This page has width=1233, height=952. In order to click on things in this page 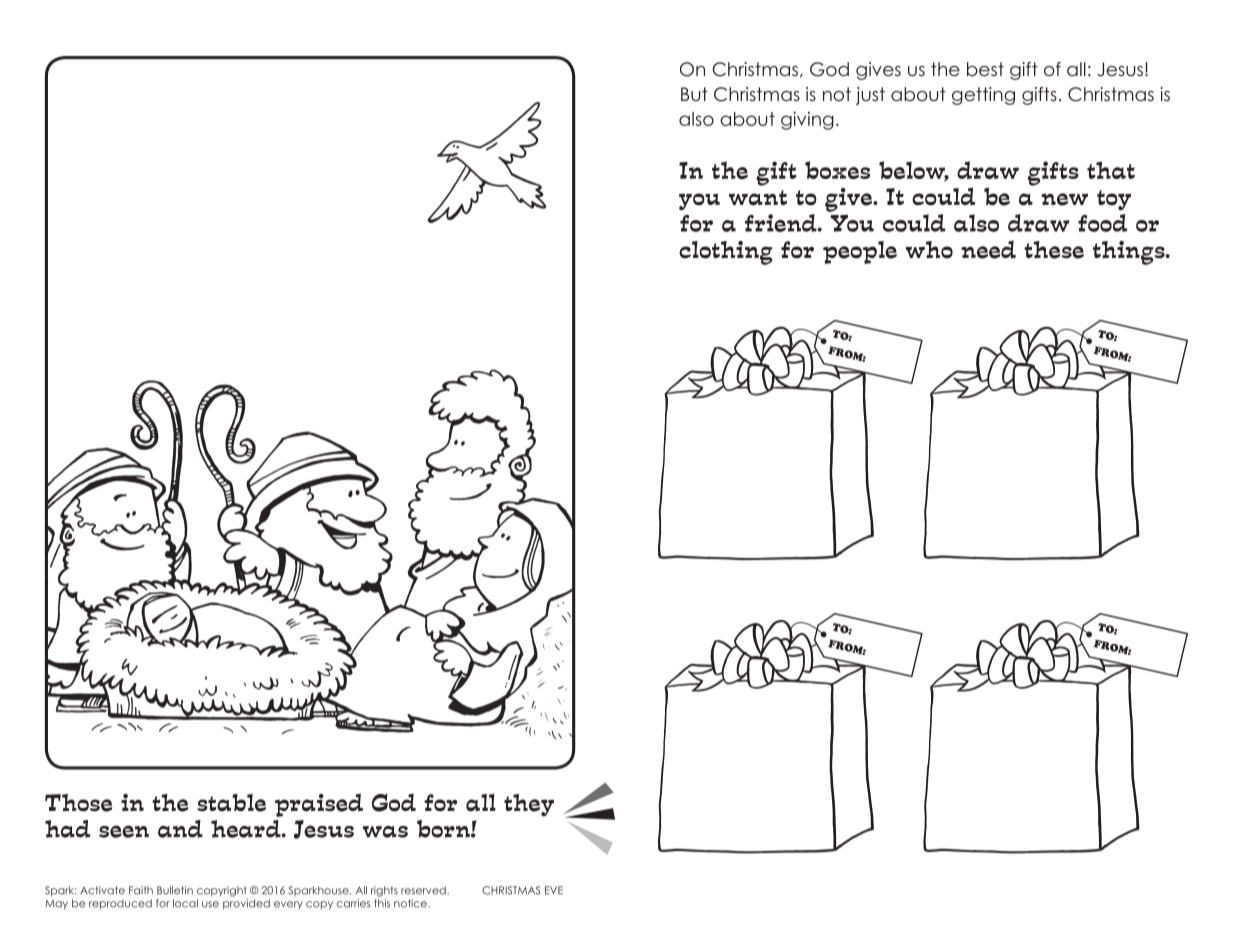, I will do `click(1130, 253)`.
